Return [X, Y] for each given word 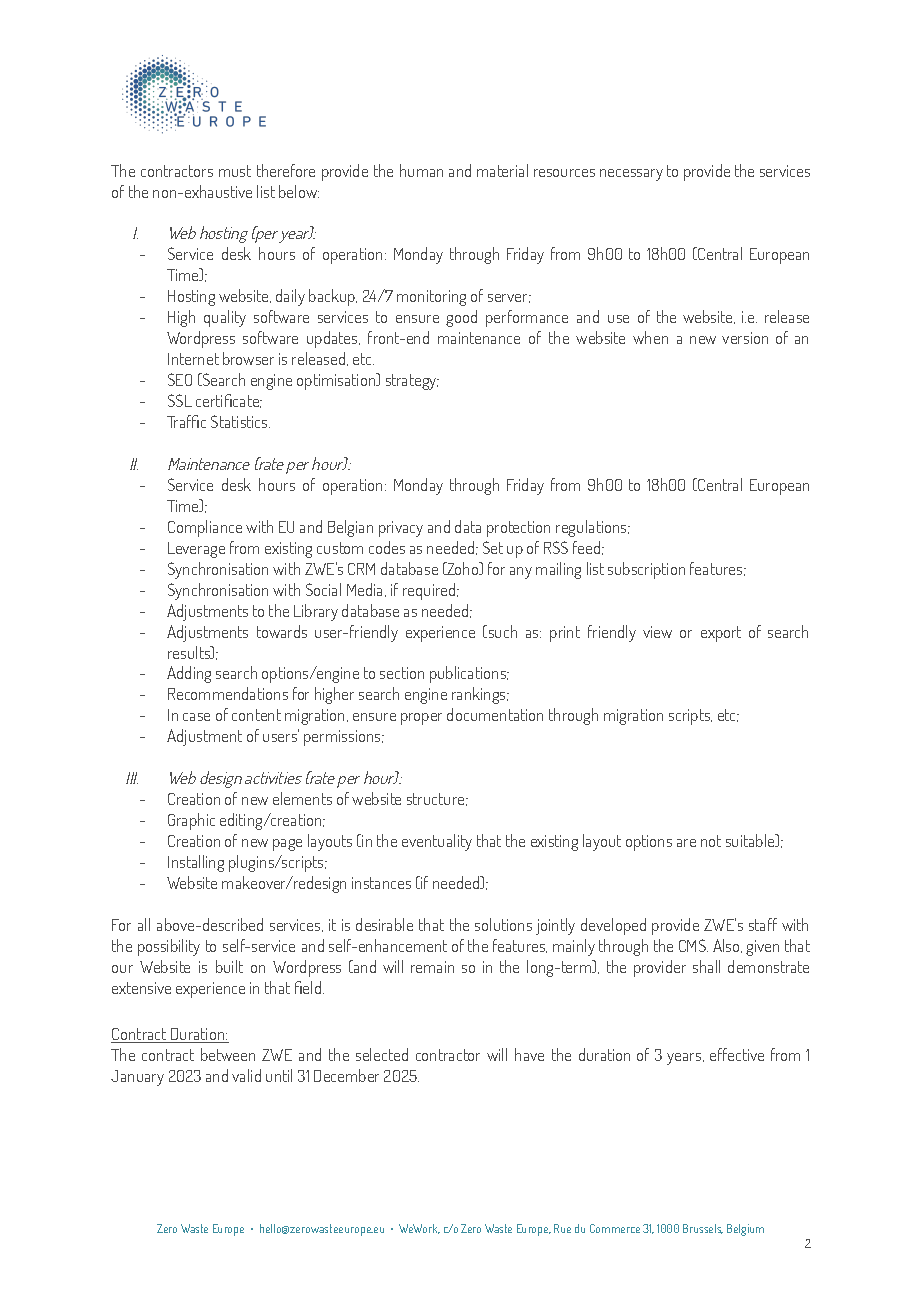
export [721, 634]
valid [246, 1075]
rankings [480, 695]
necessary [631, 175]
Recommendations [228, 693]
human [421, 170]
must [235, 171]
